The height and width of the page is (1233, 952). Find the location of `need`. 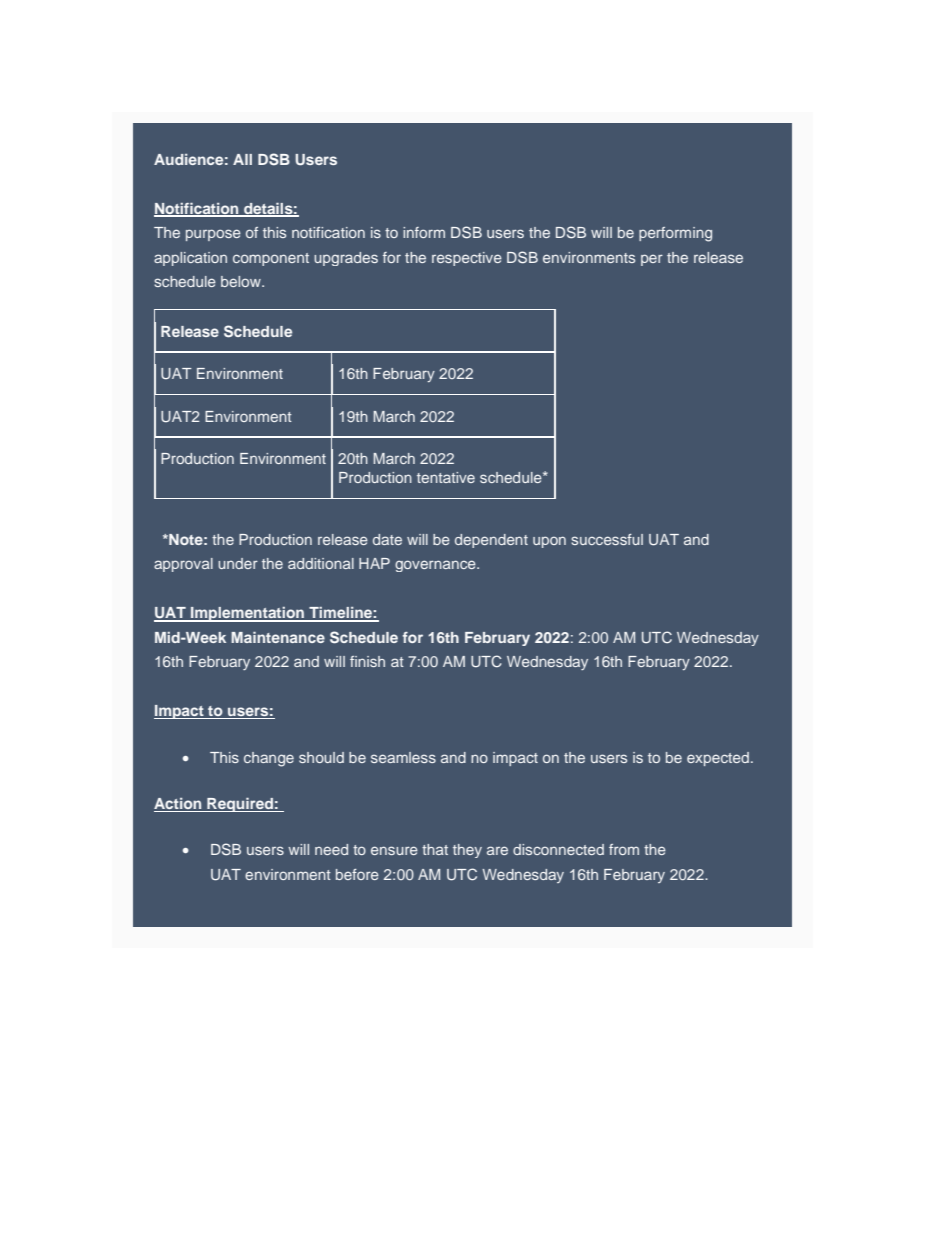

need is located at coordinates (331, 849).
